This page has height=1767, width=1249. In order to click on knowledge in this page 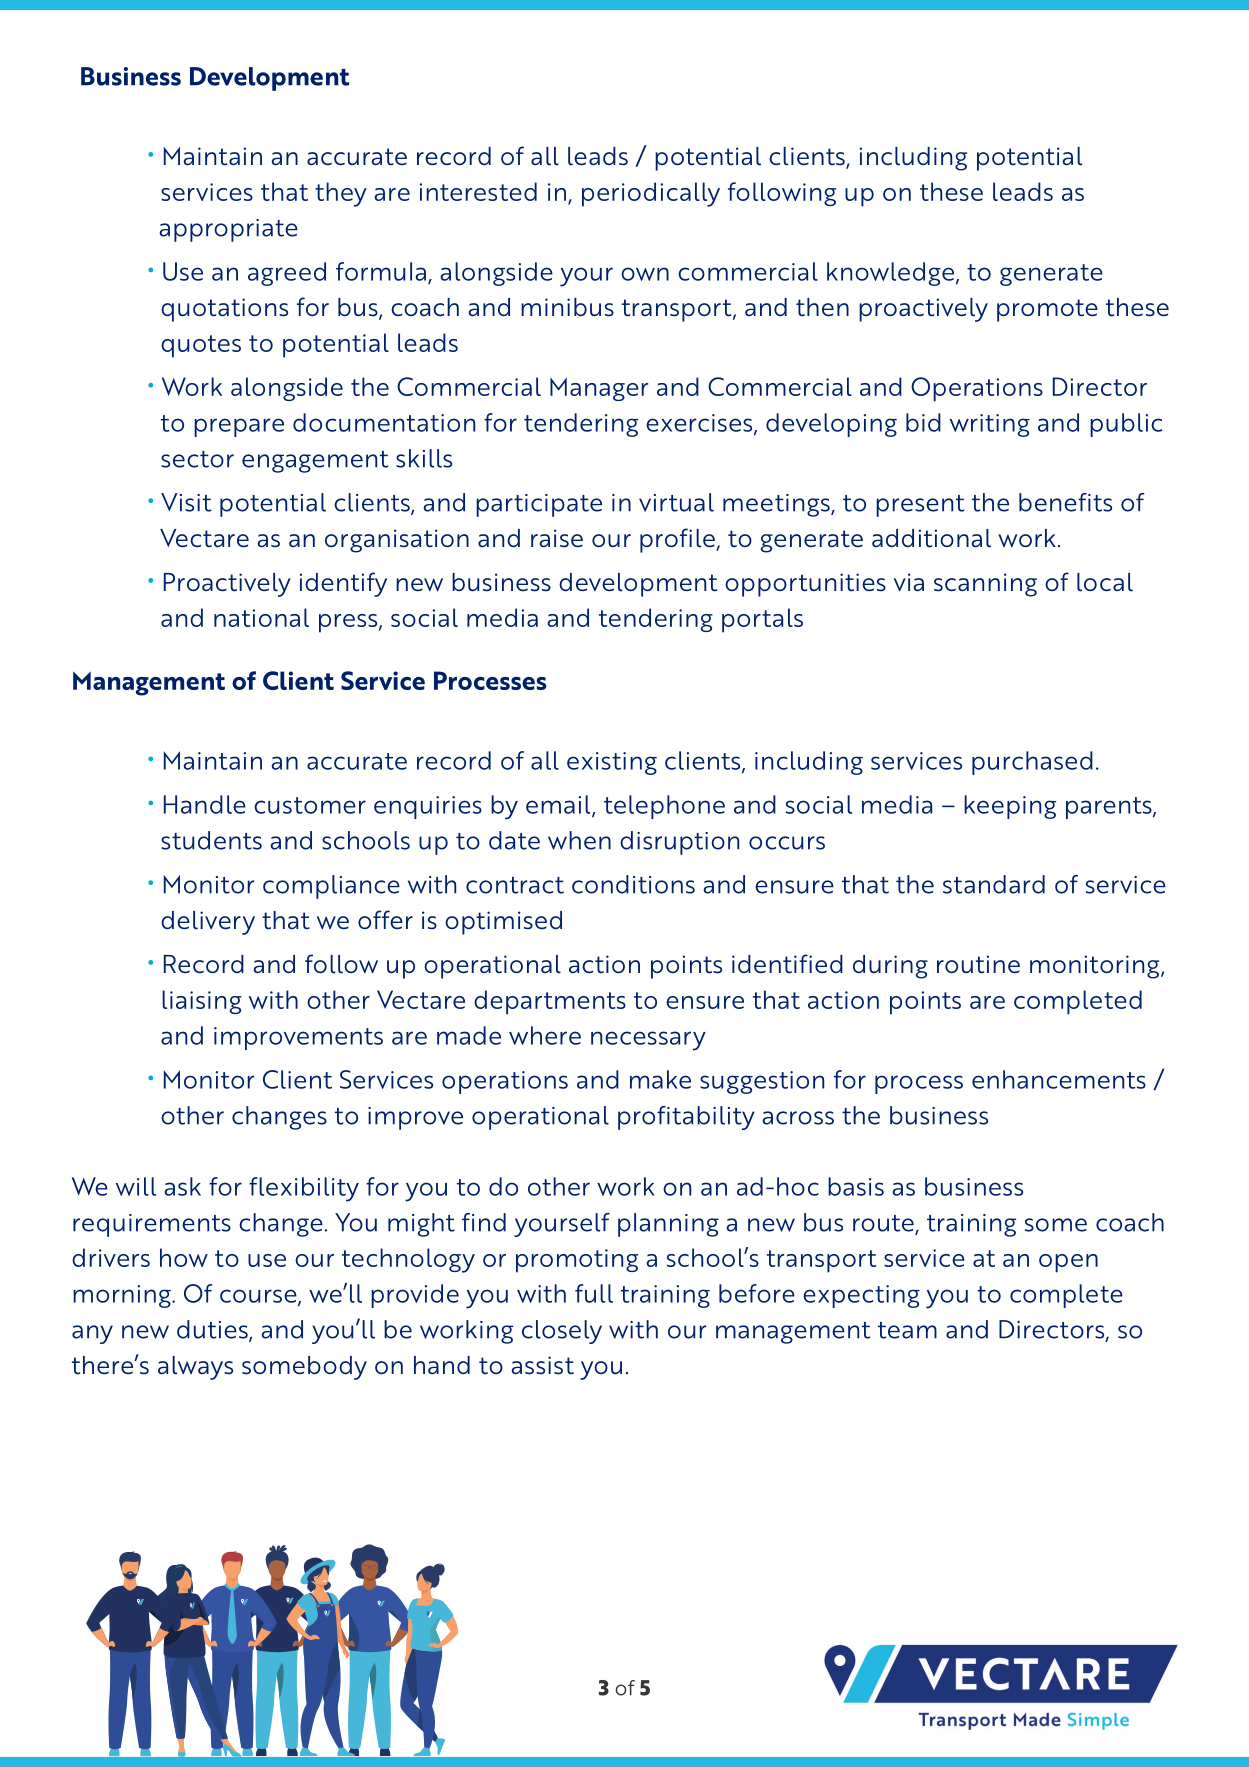, I will do `click(892, 274)`.
